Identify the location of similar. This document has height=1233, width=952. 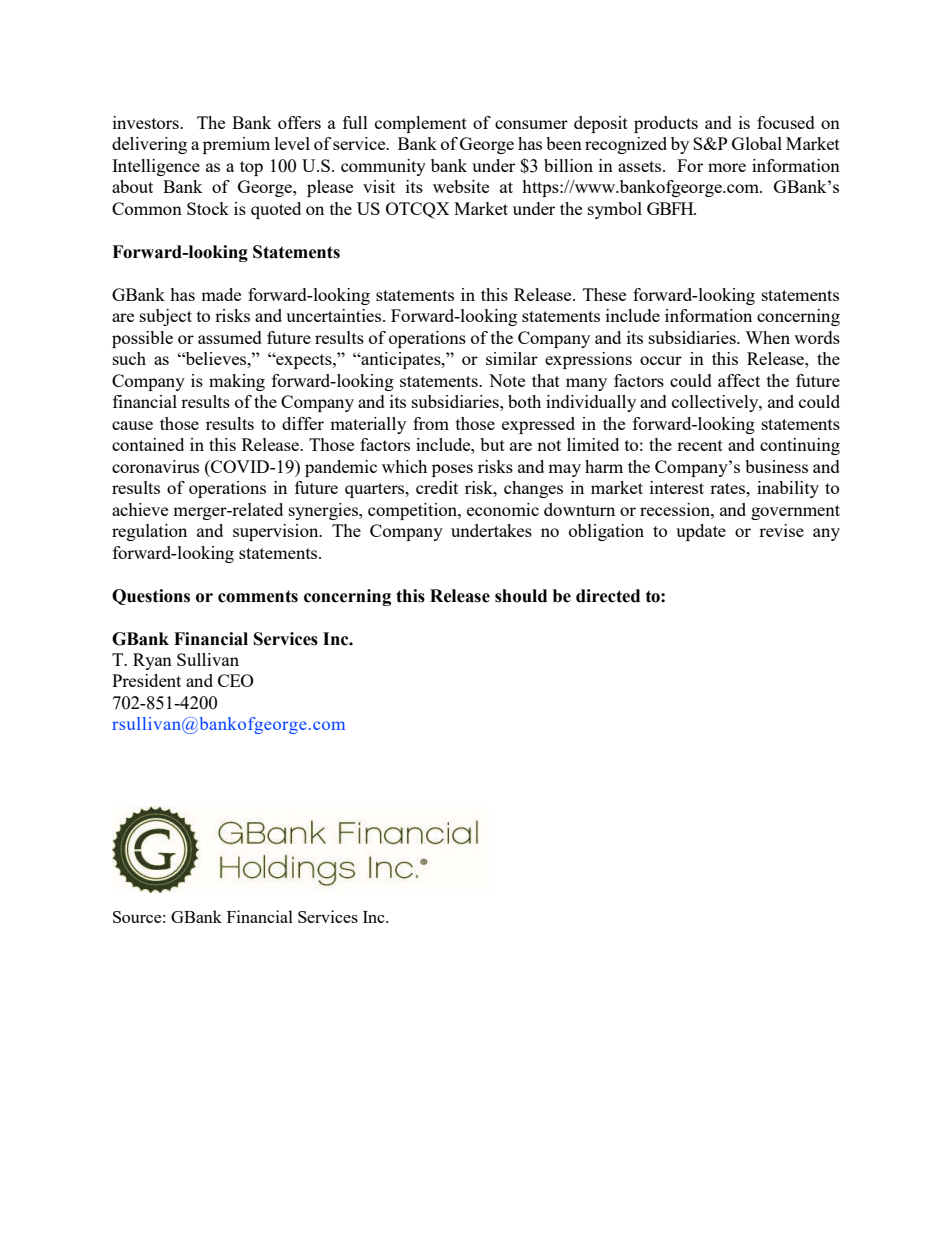
(512, 358).
